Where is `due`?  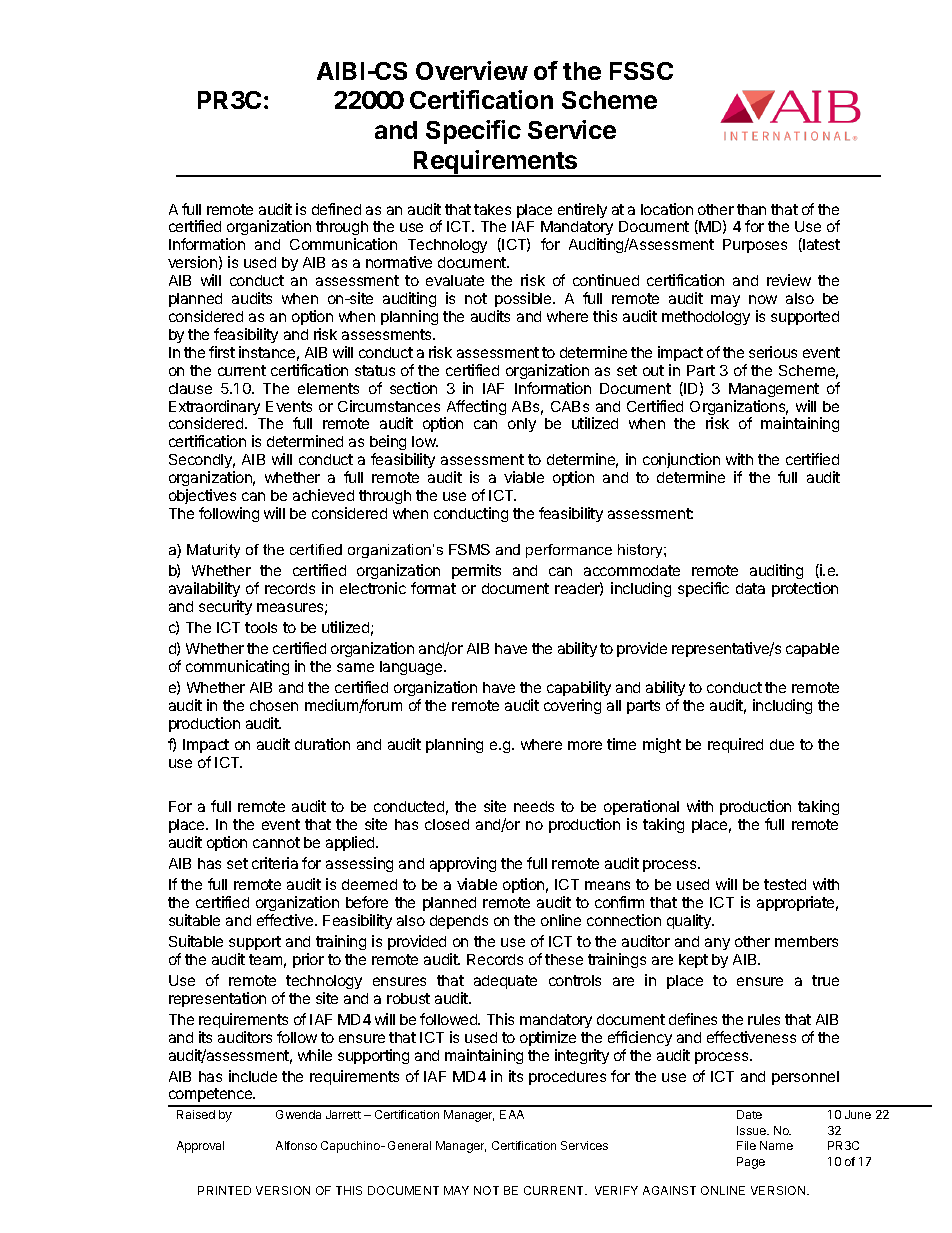
due is located at coordinates (782, 744).
